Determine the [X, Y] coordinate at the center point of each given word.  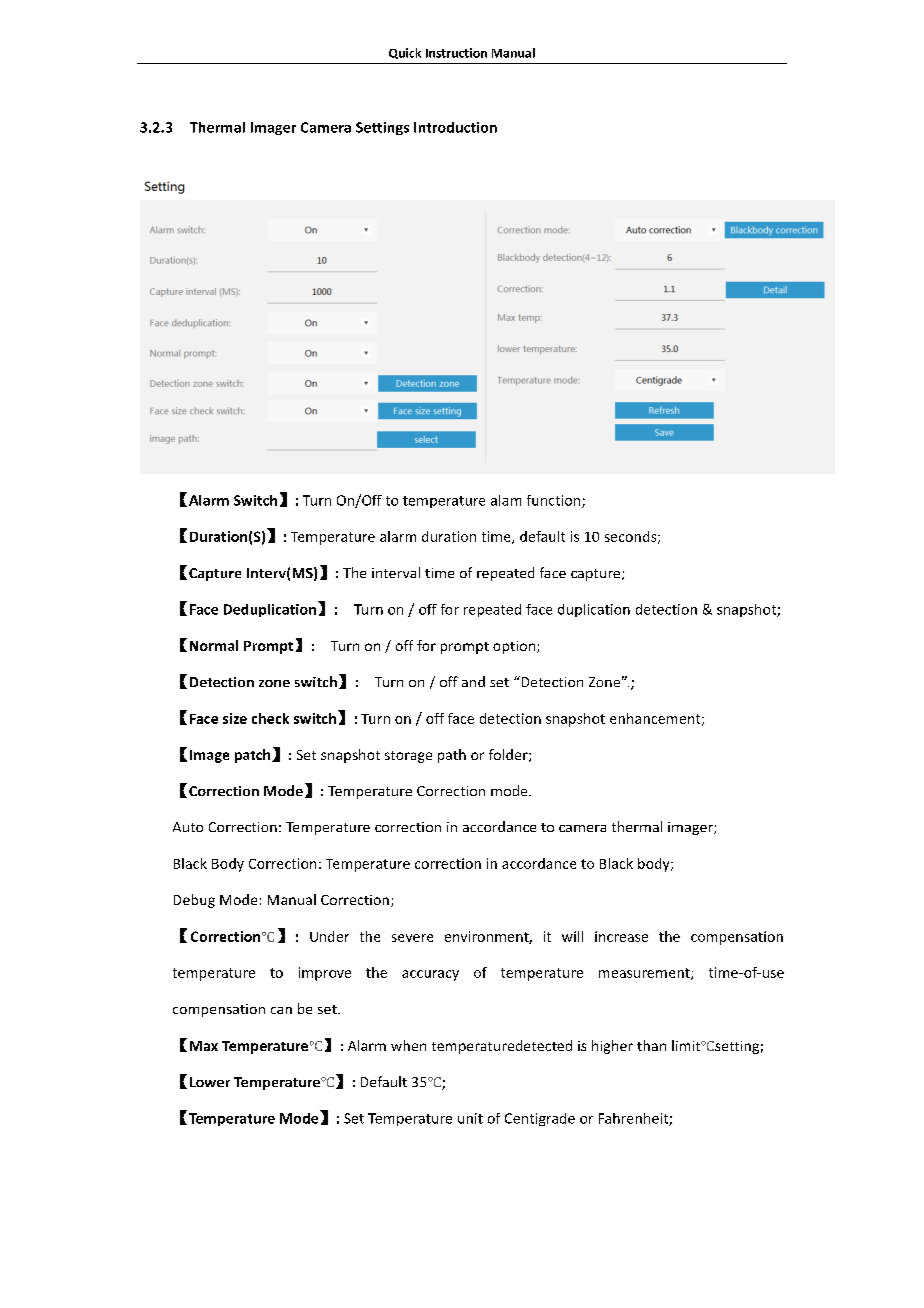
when [408, 1045]
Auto [188, 827]
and [473, 681]
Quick [405, 53]
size [235, 718]
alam [506, 500]
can [281, 1010]
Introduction [455, 127]
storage [408, 757]
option [515, 647]
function [555, 501]
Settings [382, 128]
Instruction [456, 53]
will [572, 936]
